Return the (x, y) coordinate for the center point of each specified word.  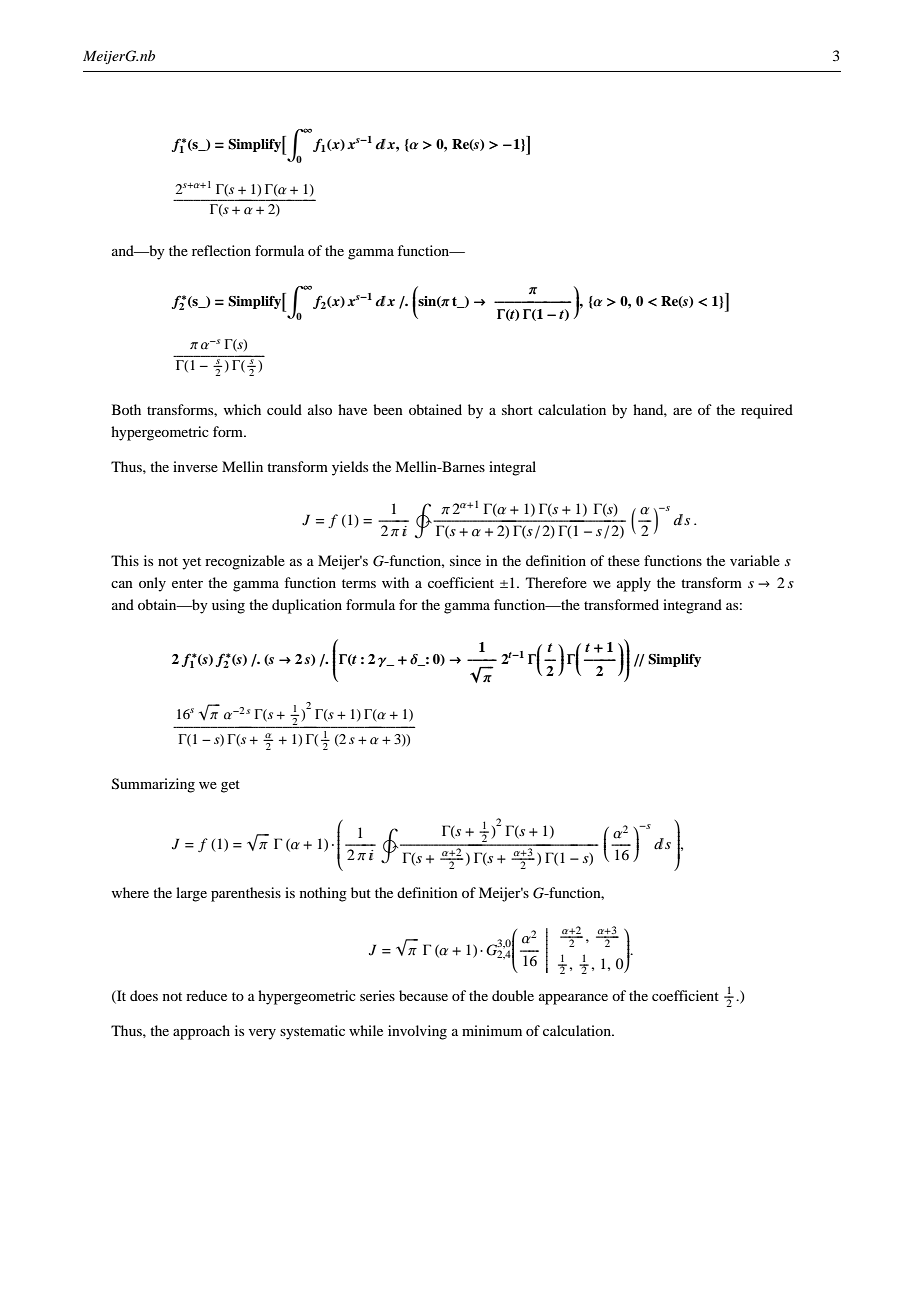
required (767, 411)
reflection (221, 250)
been (388, 409)
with (395, 582)
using (228, 606)
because (423, 995)
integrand (692, 606)
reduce (206, 995)
